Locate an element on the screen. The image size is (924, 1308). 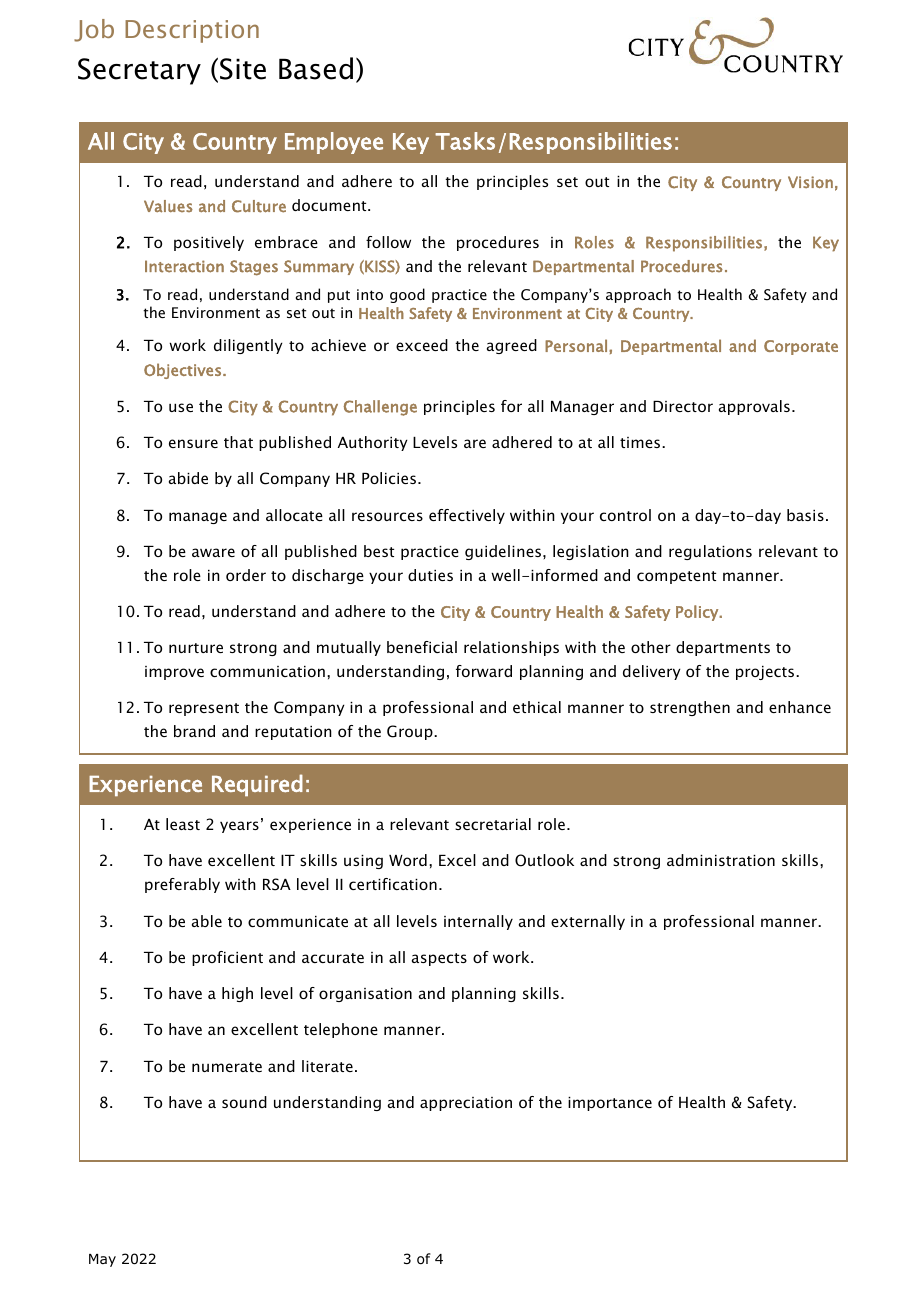
beneficial is located at coordinates (422, 647).
